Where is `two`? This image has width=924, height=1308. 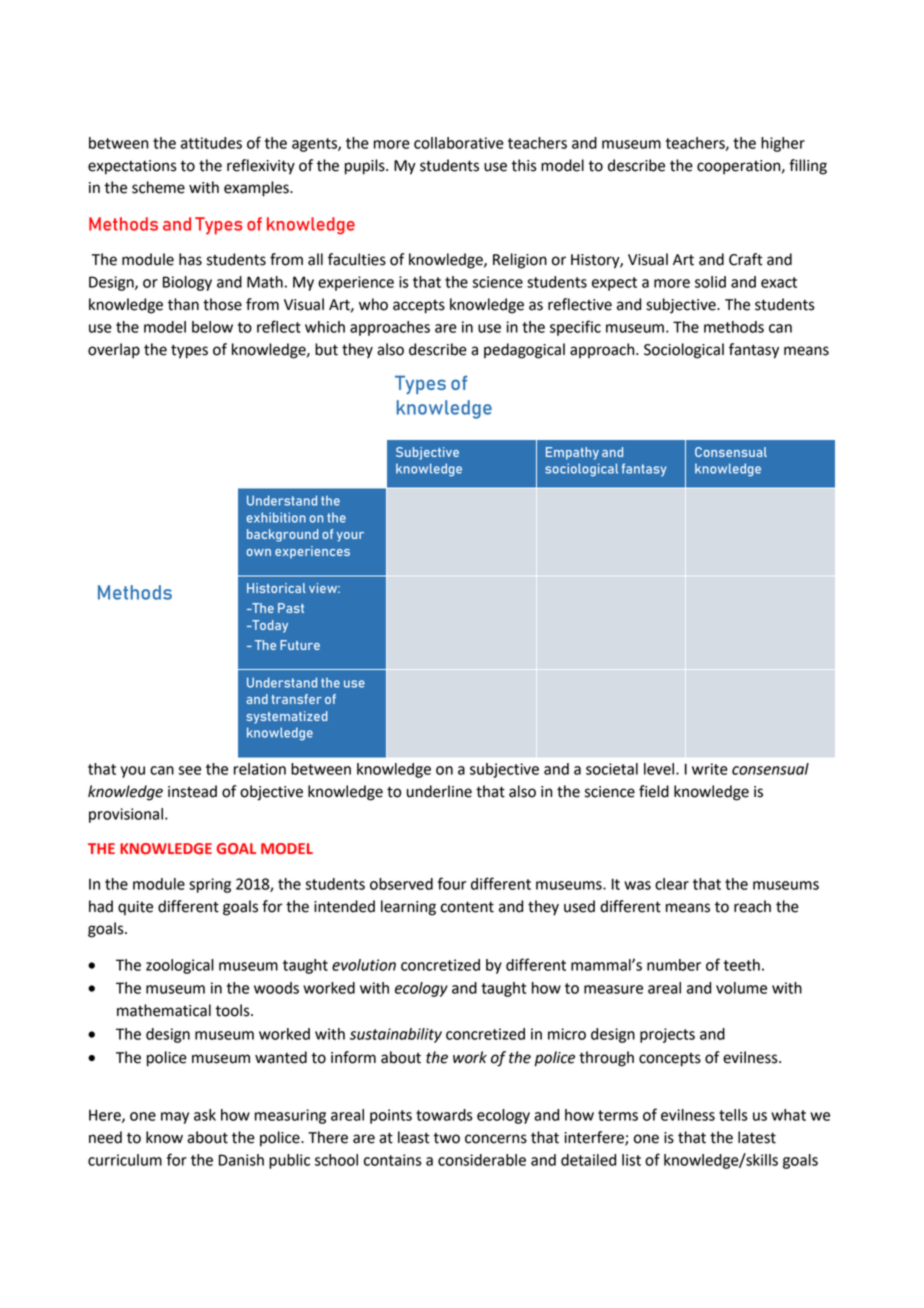
two is located at coordinates (446, 1138).
